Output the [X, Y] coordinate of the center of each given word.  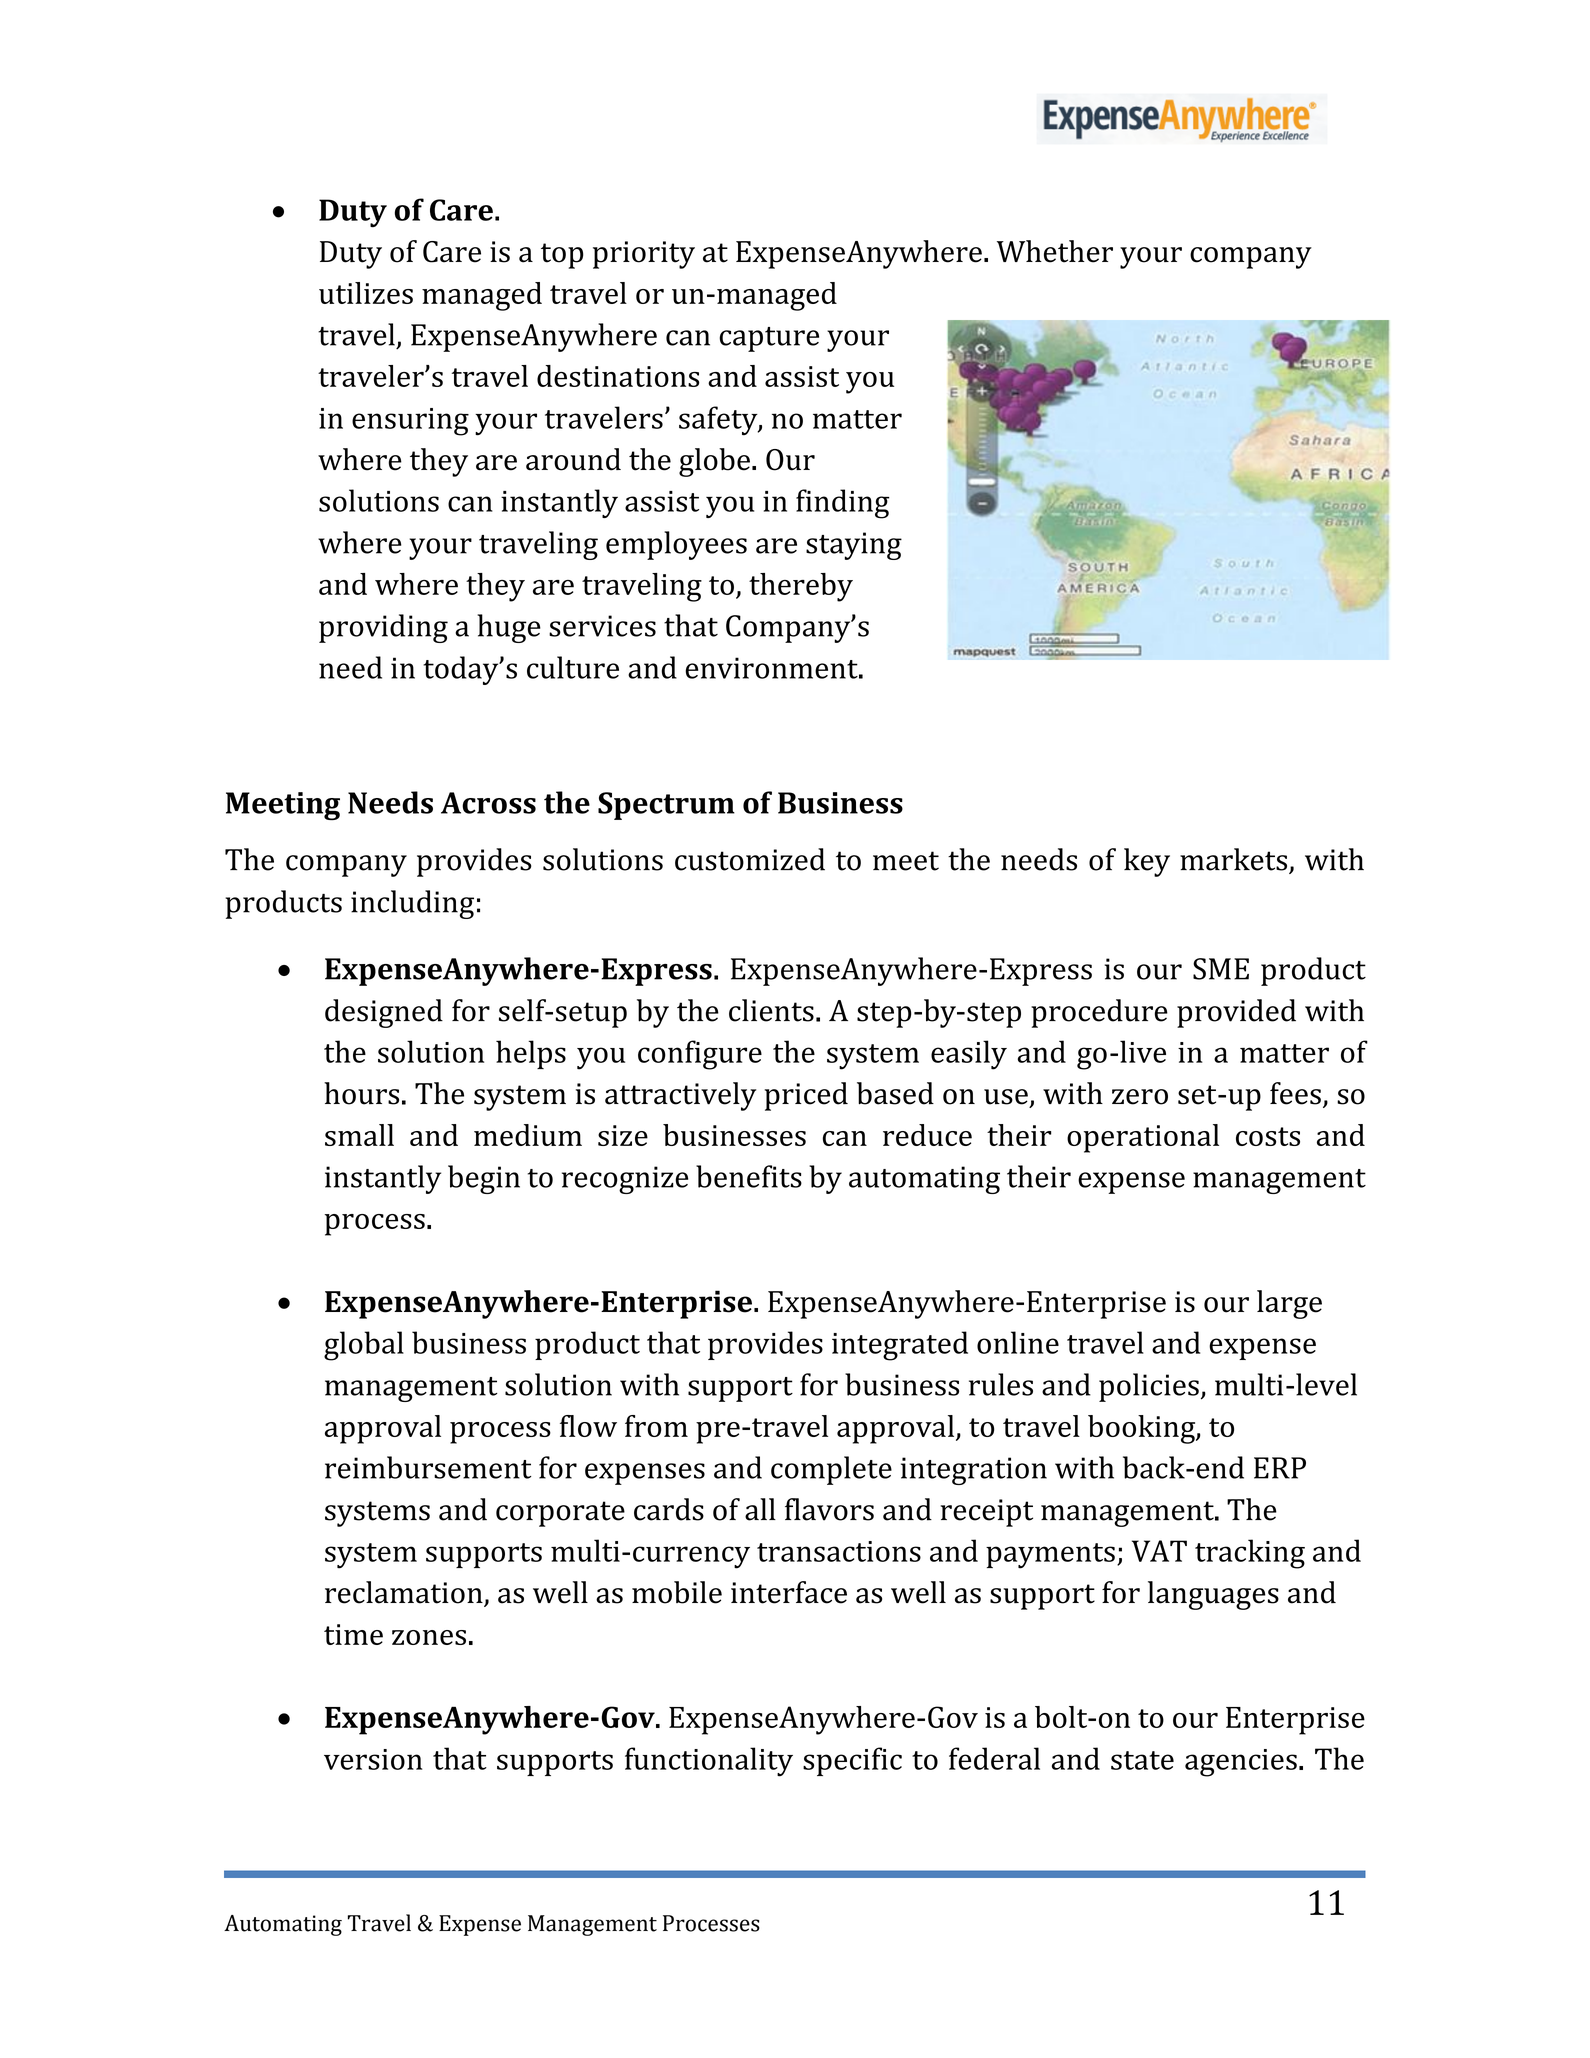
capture [769, 339]
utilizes [366, 293]
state [1142, 1760]
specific [852, 1761]
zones [429, 1637]
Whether [1055, 251]
